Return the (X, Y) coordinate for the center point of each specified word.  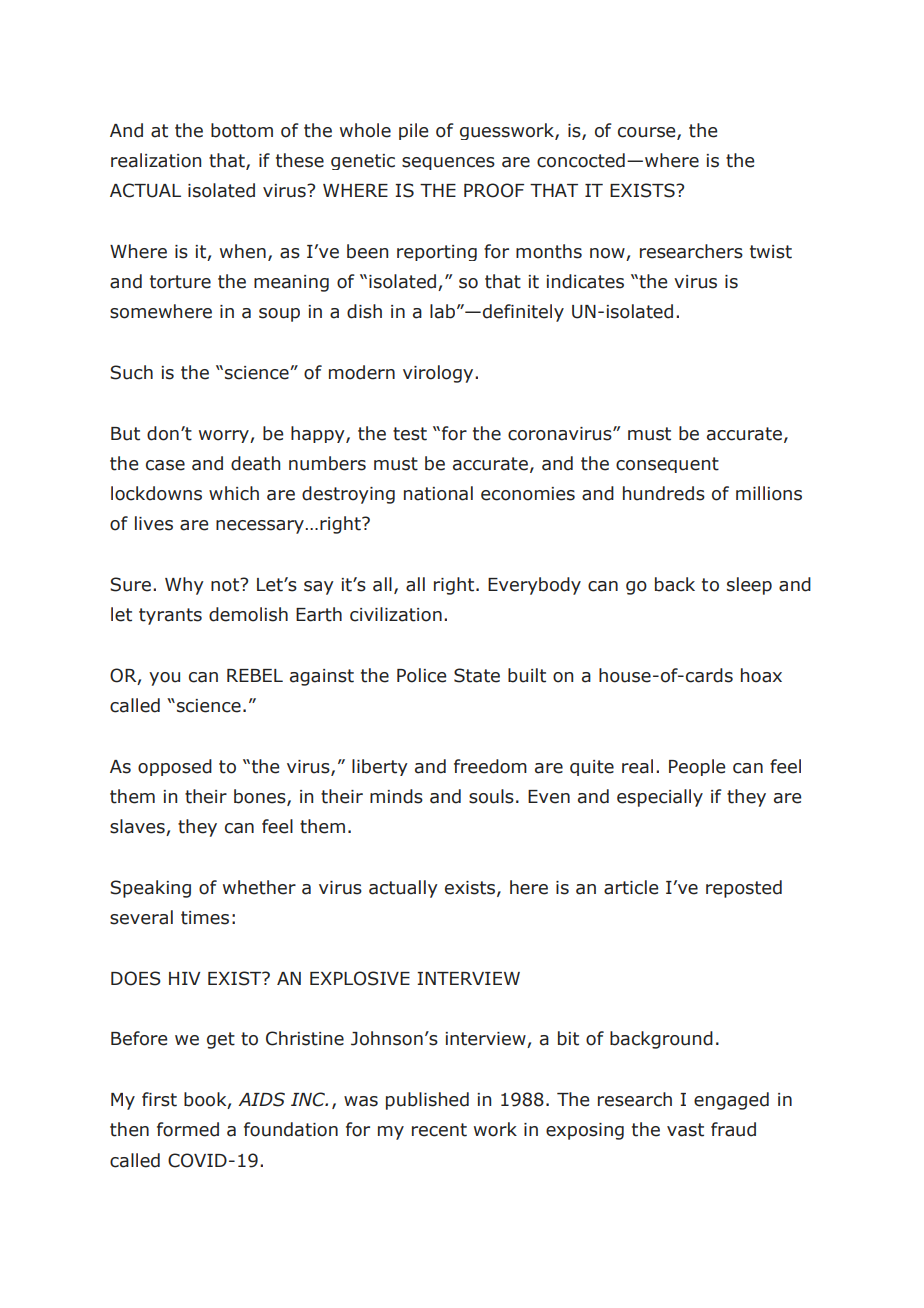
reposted (744, 889)
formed (188, 1129)
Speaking (150, 889)
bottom (242, 130)
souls (491, 796)
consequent (667, 465)
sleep (749, 586)
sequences (448, 163)
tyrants (170, 616)
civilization (396, 614)
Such (131, 372)
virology (439, 374)
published (427, 1101)
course (648, 133)
